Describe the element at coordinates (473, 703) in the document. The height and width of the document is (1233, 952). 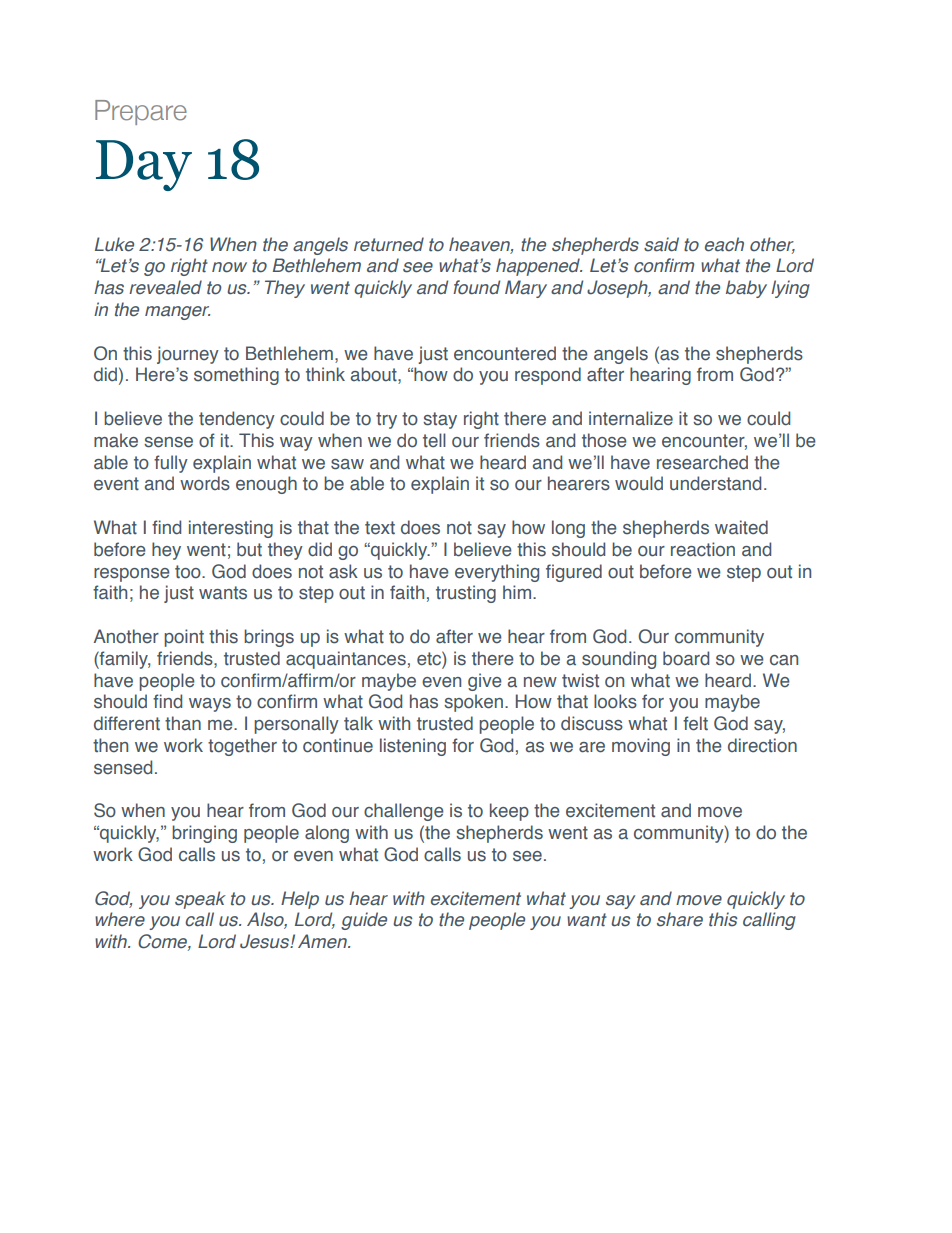
I see `spoken` at that location.
